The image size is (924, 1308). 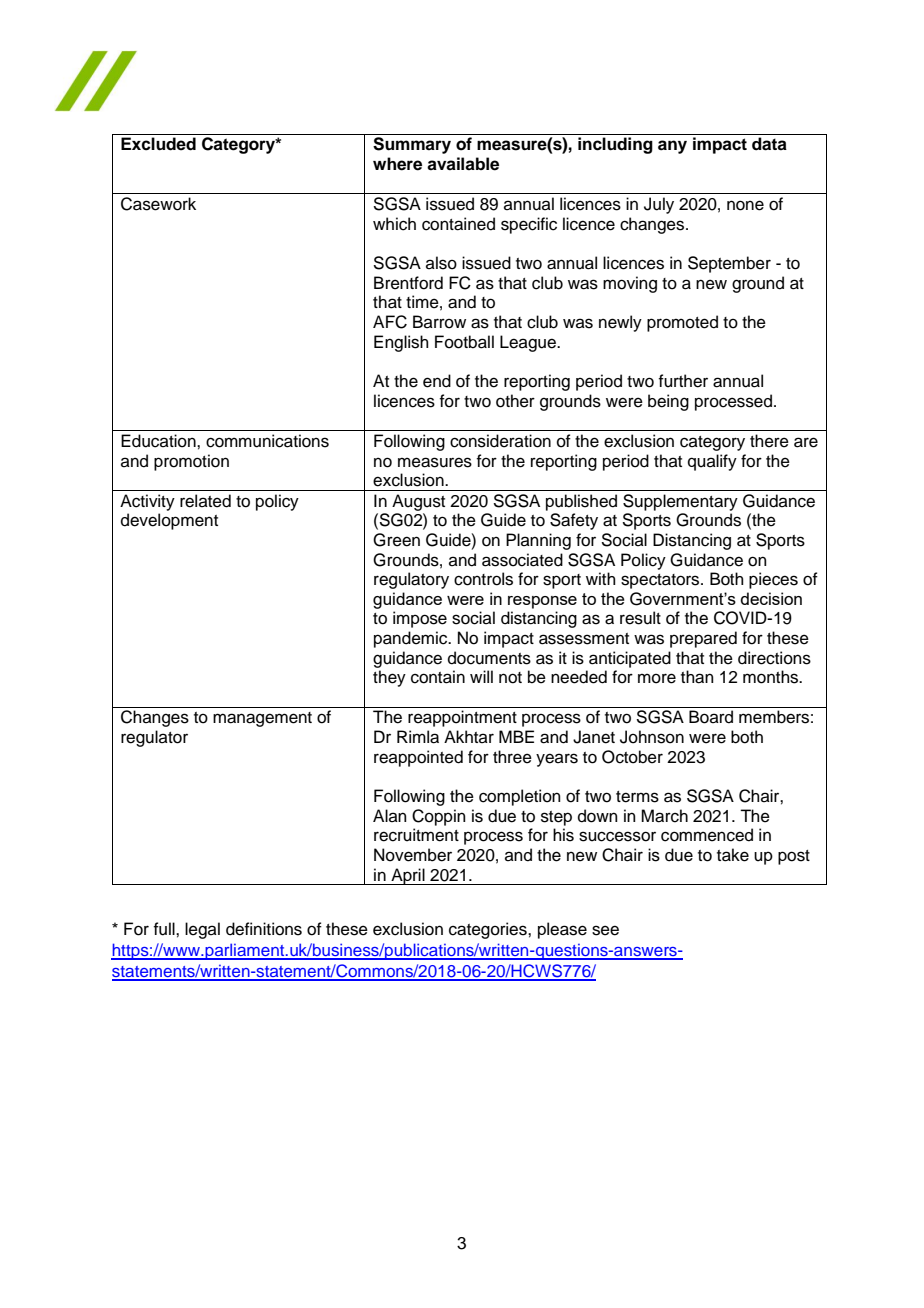 I want to click on related, so click(x=205, y=501).
